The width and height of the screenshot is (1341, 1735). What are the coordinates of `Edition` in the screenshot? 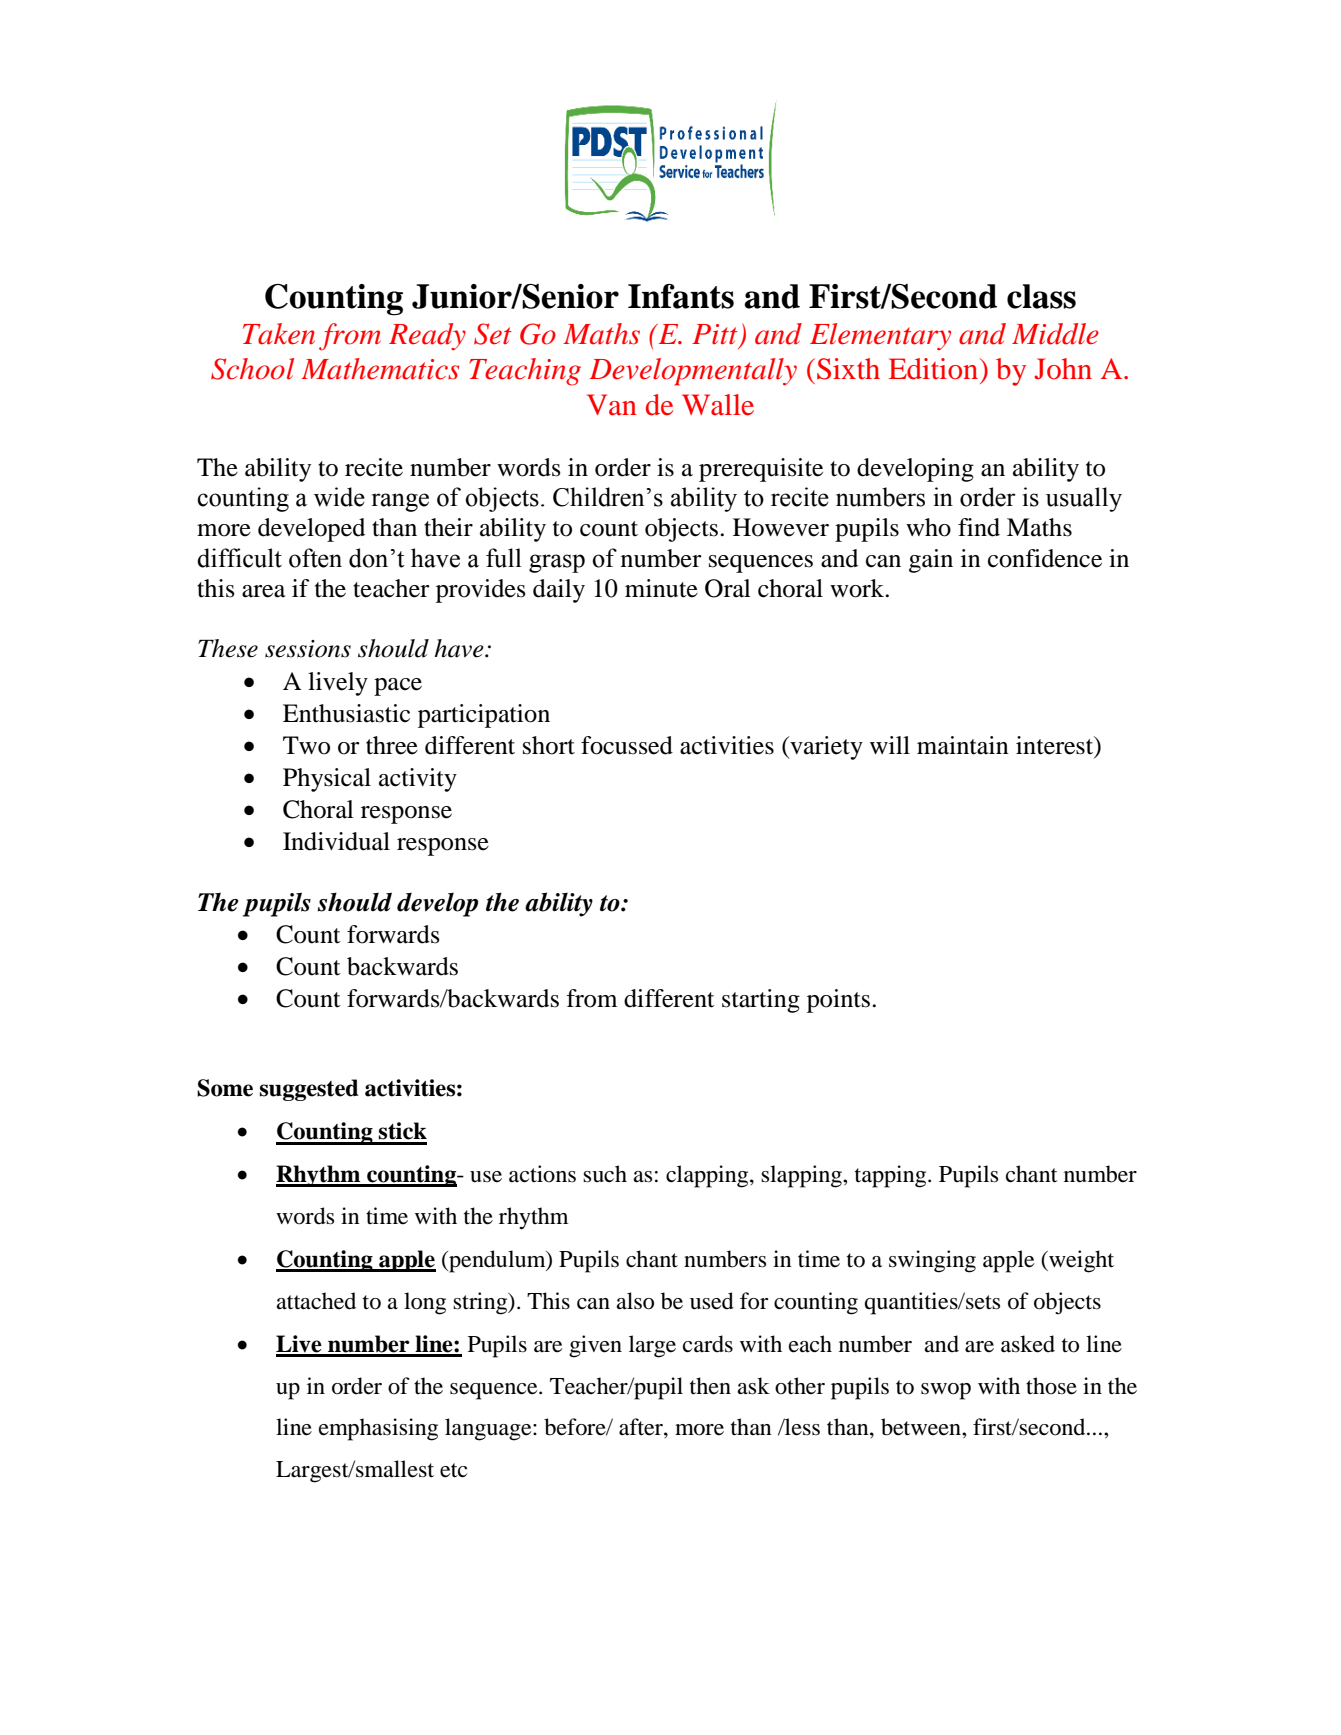 It's located at (935, 369).
